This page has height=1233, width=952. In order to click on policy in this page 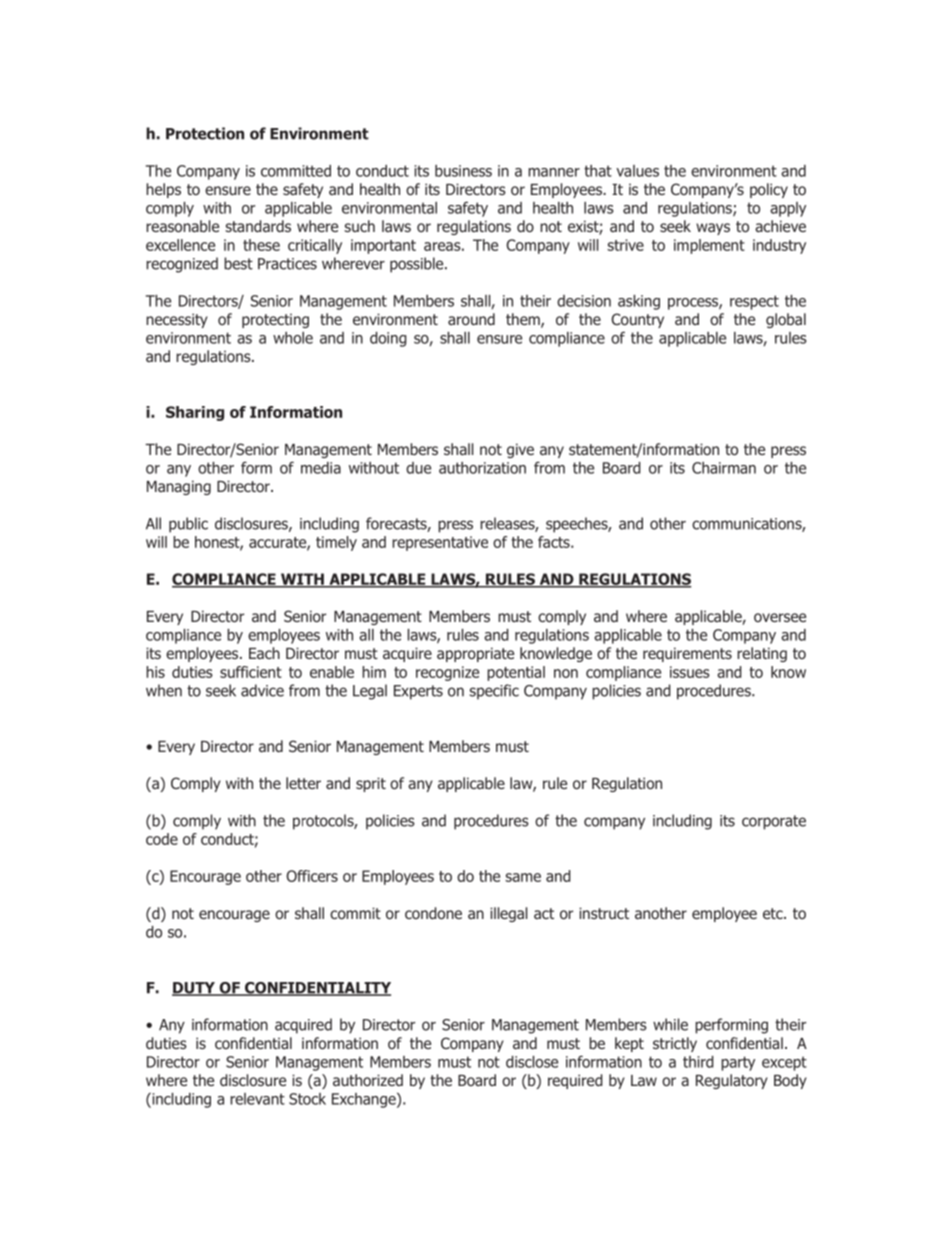, I will do `click(769, 190)`.
